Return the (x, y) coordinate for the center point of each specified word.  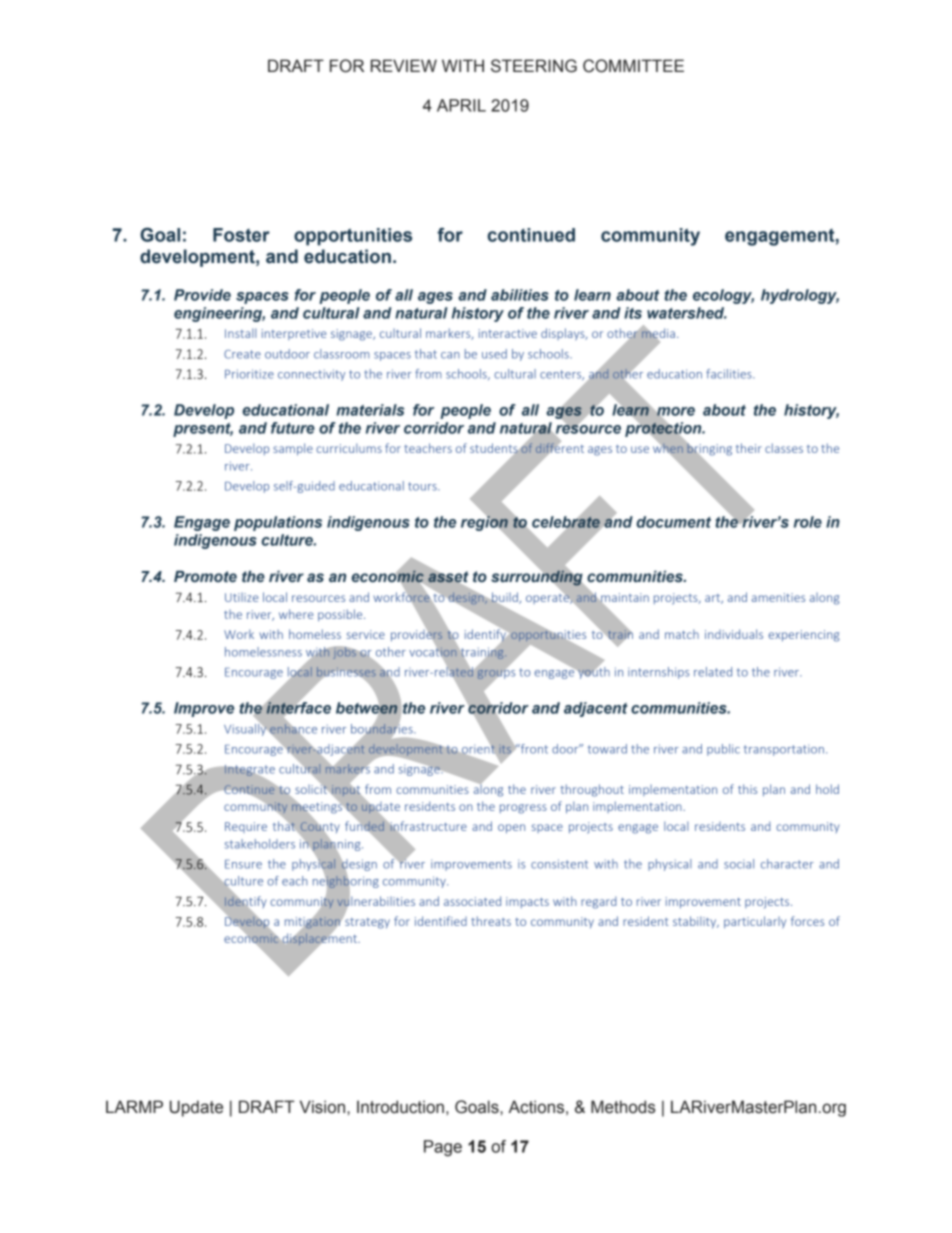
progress (523, 809)
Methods (623, 1107)
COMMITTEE (633, 66)
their (749, 448)
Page (443, 1148)
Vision (322, 1107)
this (747, 789)
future (293, 428)
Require (246, 827)
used (494, 354)
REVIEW (404, 65)
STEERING (534, 66)
